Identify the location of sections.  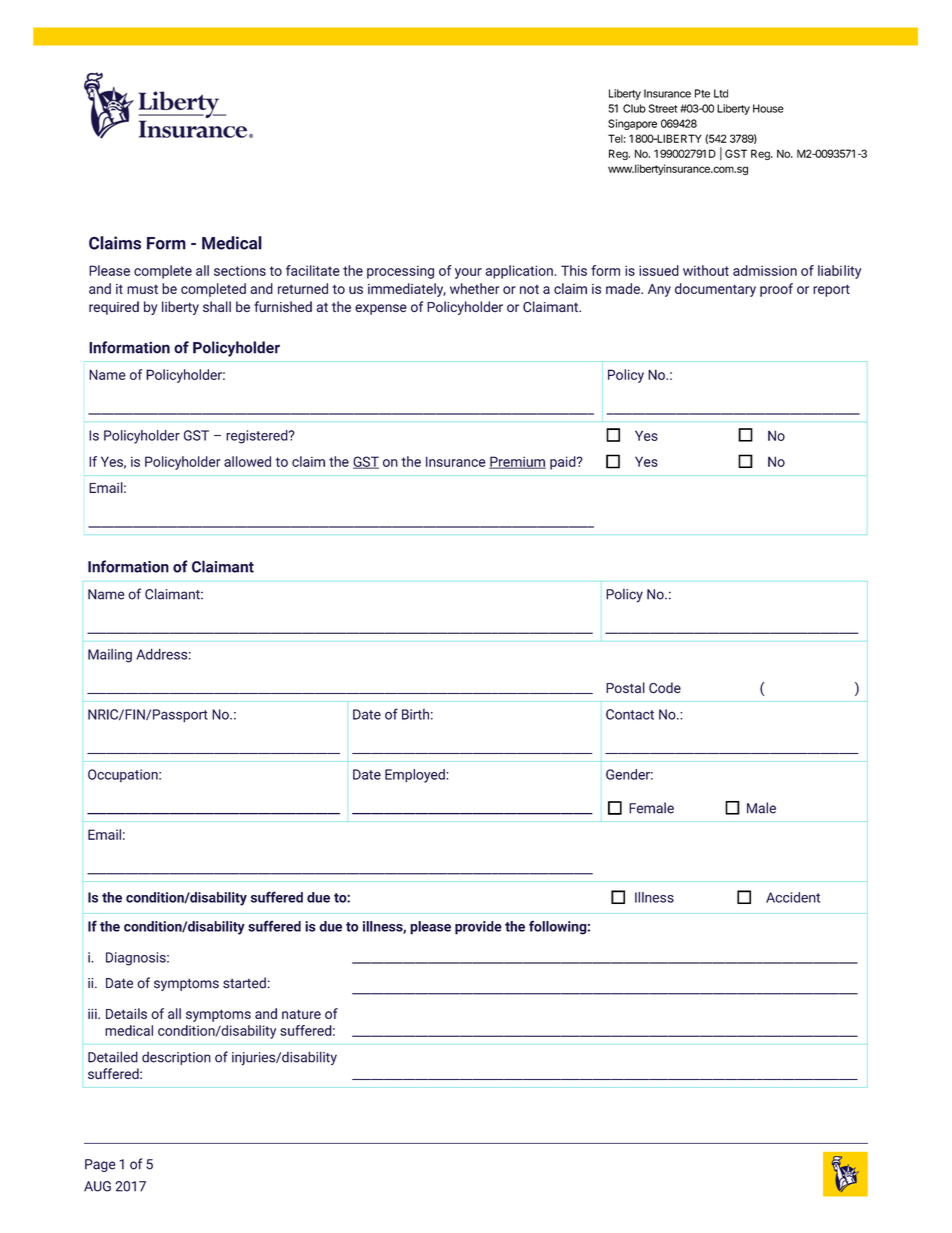
(240, 270).
